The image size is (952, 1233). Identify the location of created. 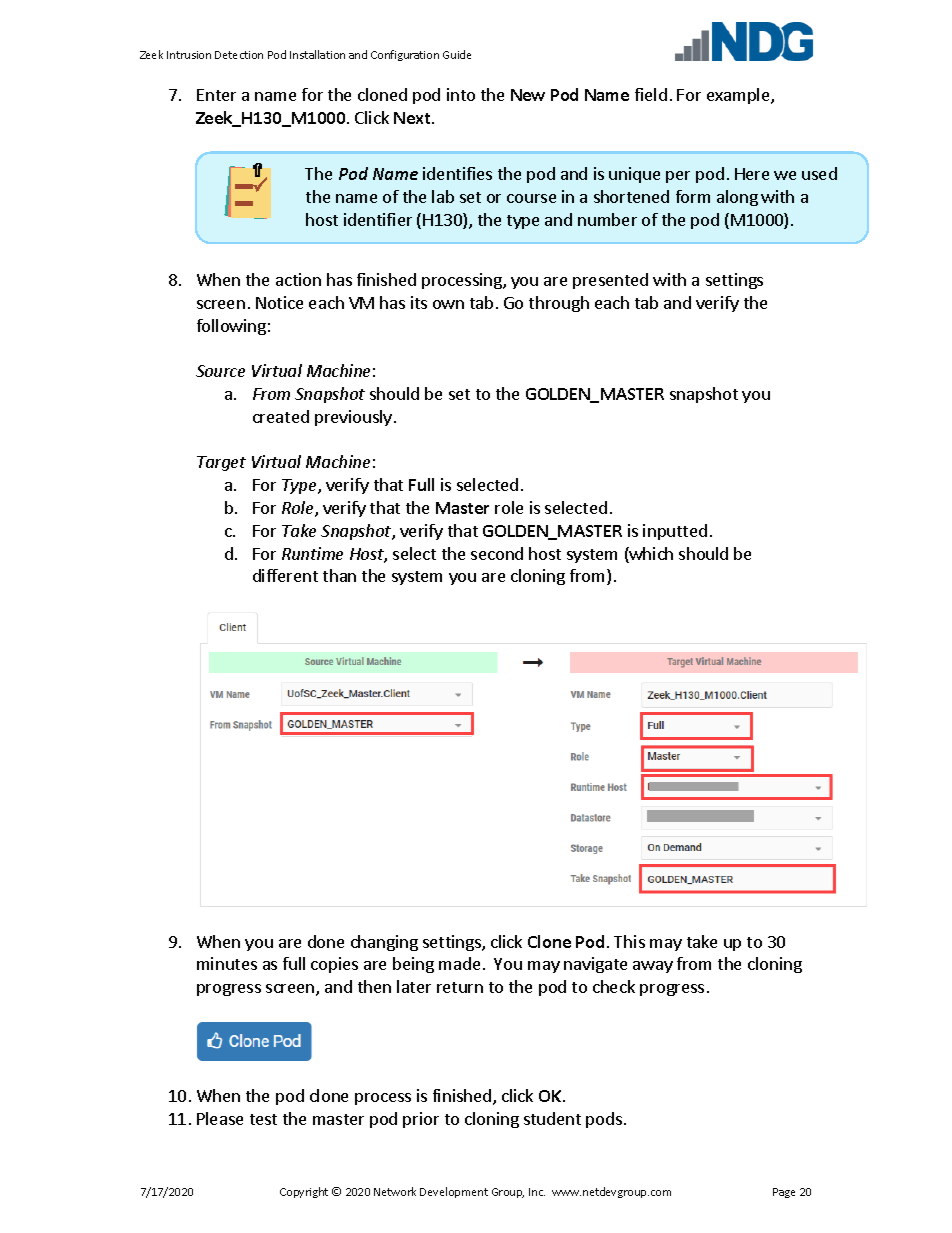
(281, 416).
